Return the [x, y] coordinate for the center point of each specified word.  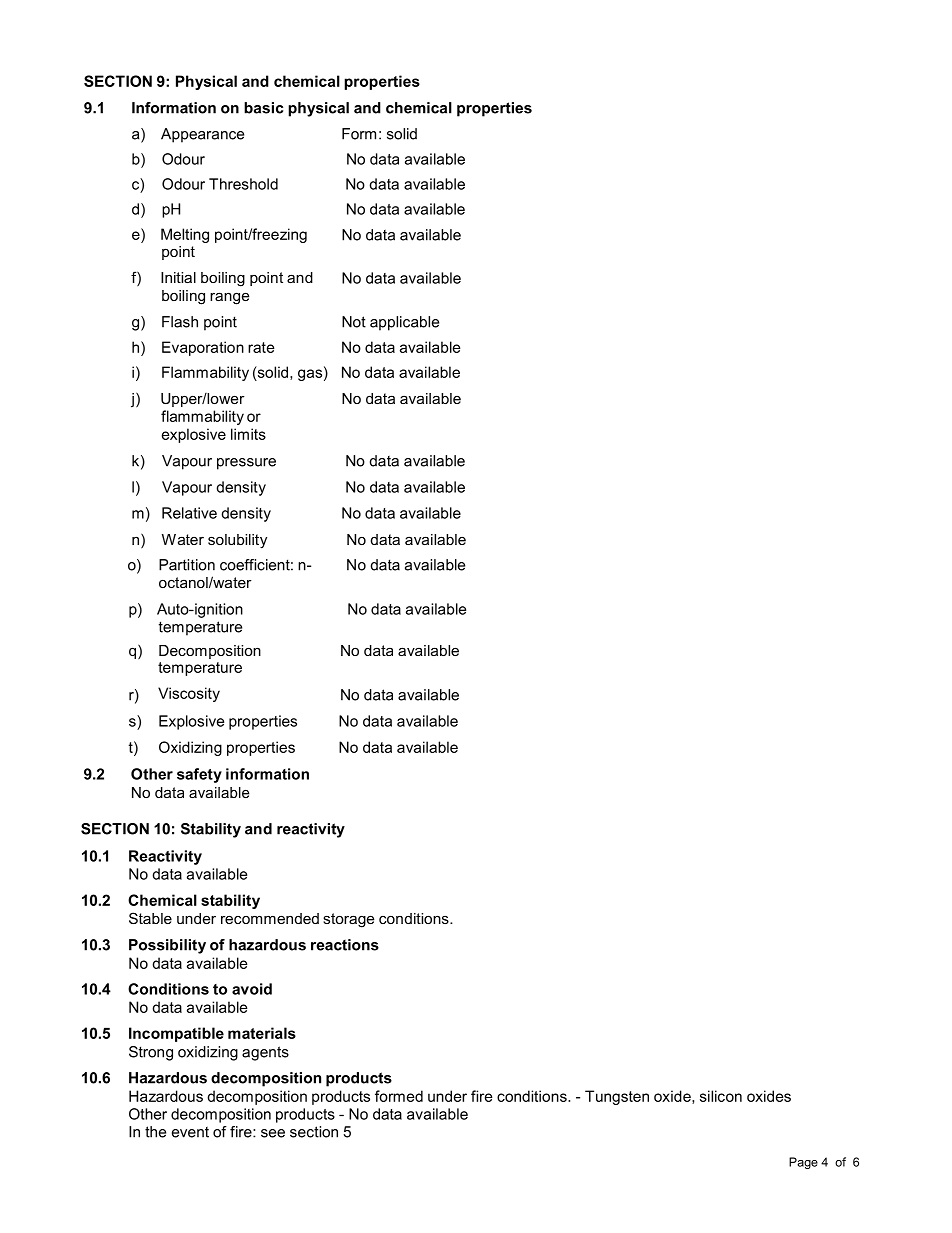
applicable [404, 323]
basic [263, 108]
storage [348, 920]
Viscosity [189, 694]
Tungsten [617, 1097]
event [190, 1132]
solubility [237, 541]
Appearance [202, 135]
